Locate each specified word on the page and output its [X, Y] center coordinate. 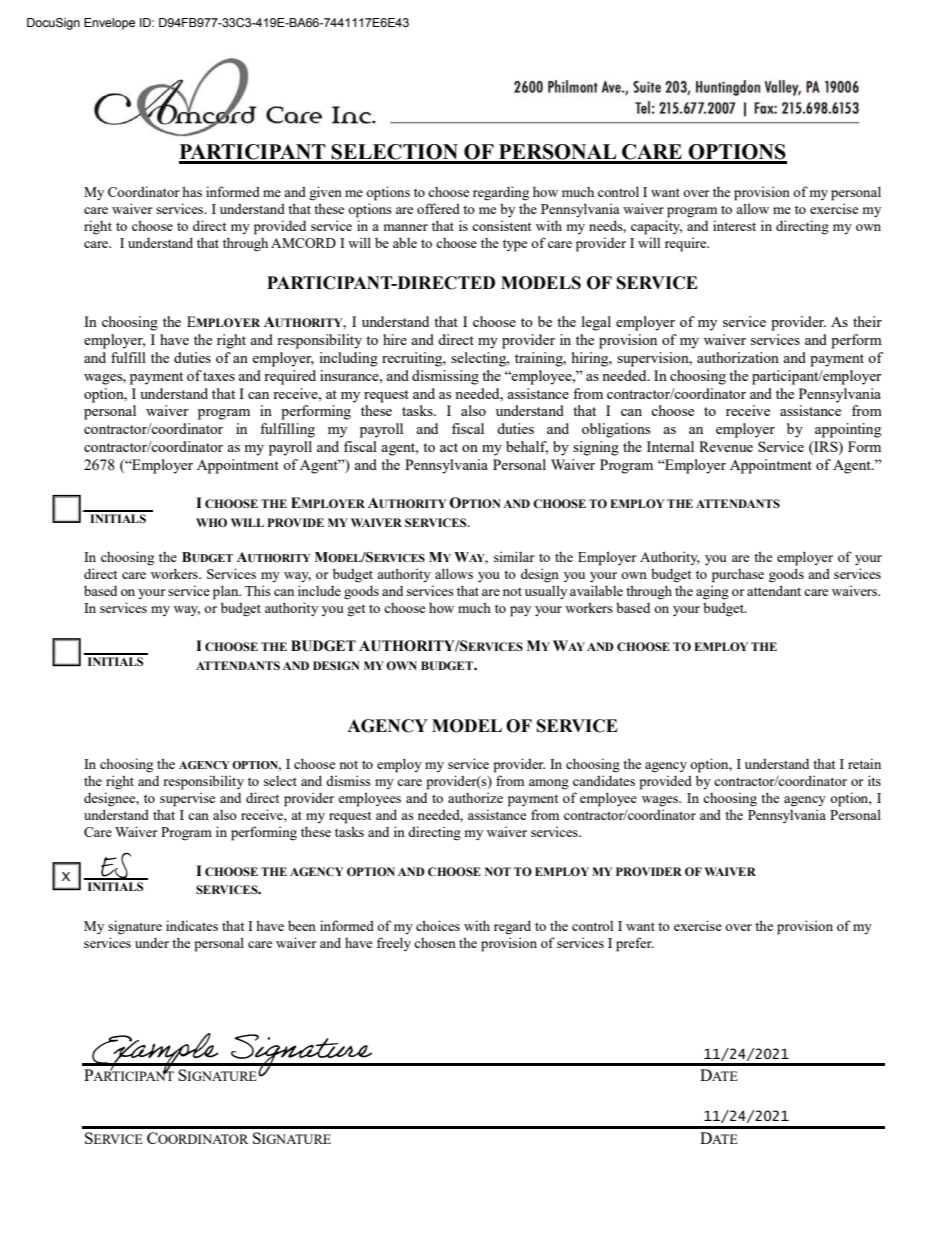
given [325, 193]
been [302, 925]
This [258, 590]
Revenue [726, 446]
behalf [527, 447]
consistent [501, 225]
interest [734, 225]
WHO [211, 522]
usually [546, 592]
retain [864, 763]
